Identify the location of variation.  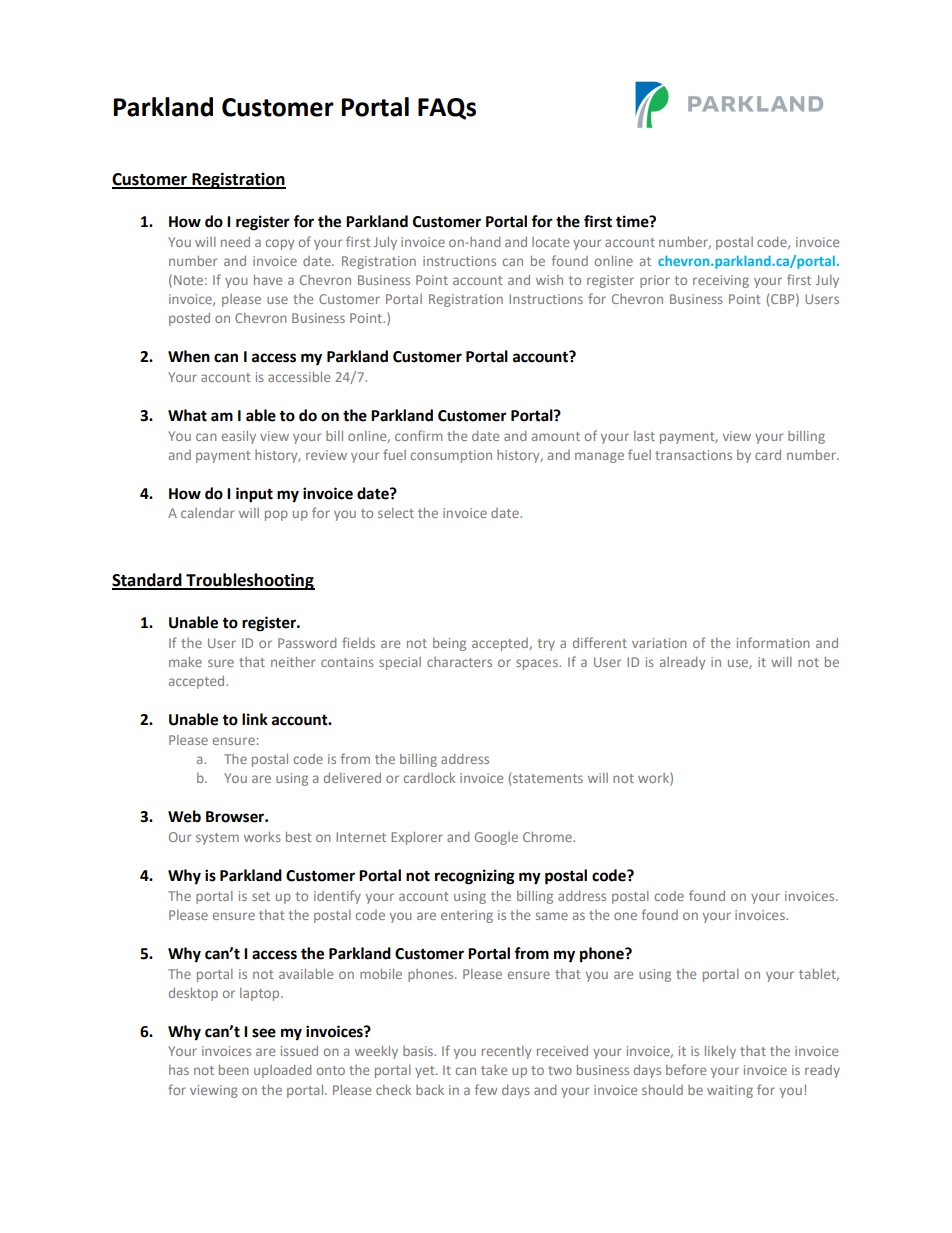
(659, 643).
